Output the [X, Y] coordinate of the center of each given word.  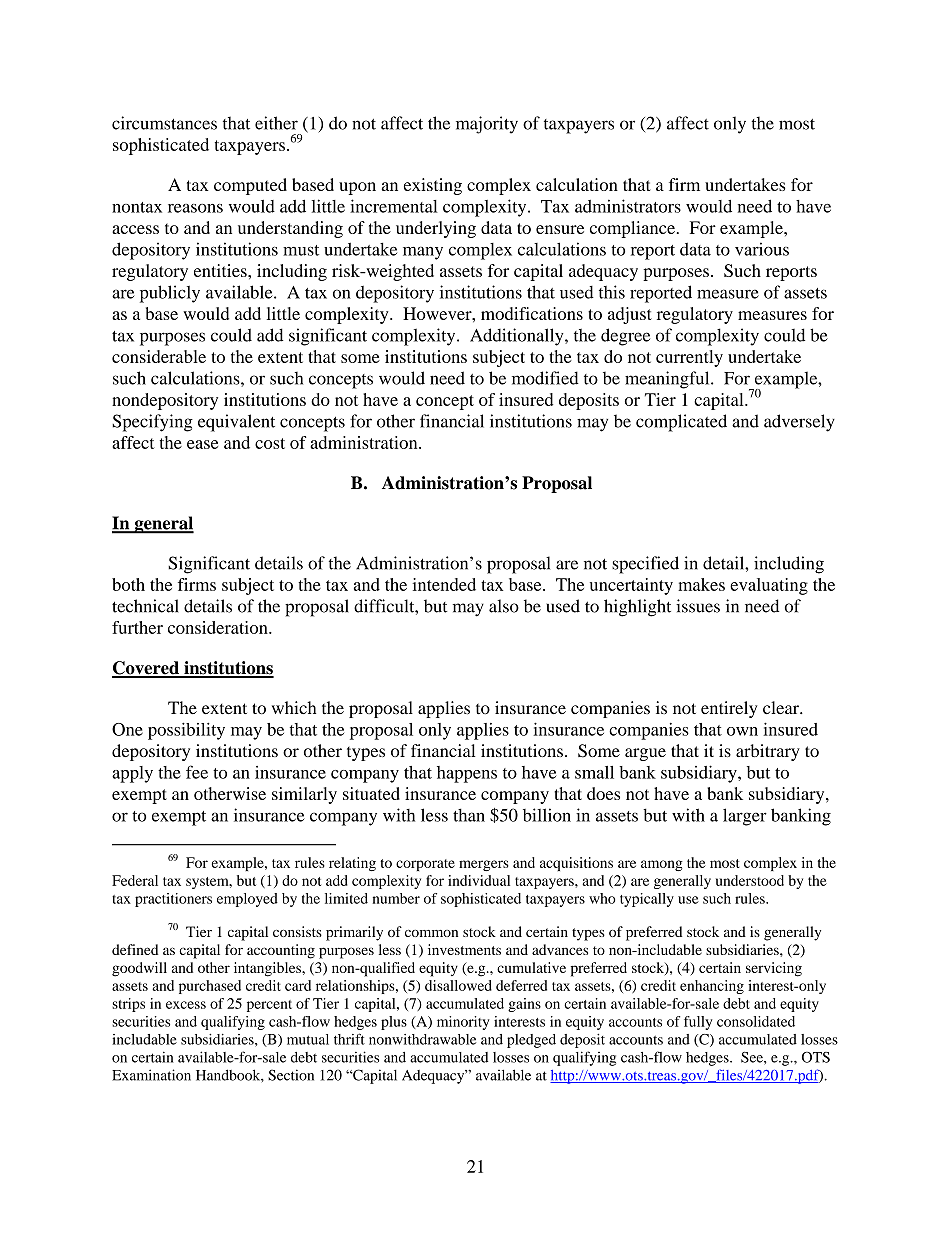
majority [487, 125]
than [469, 815]
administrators [628, 206]
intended [444, 584]
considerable [159, 356]
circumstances [164, 123]
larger [745, 817]
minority [463, 1023]
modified [545, 378]
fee [197, 772]
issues [698, 606]
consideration [219, 627]
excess [186, 1005]
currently [689, 358]
